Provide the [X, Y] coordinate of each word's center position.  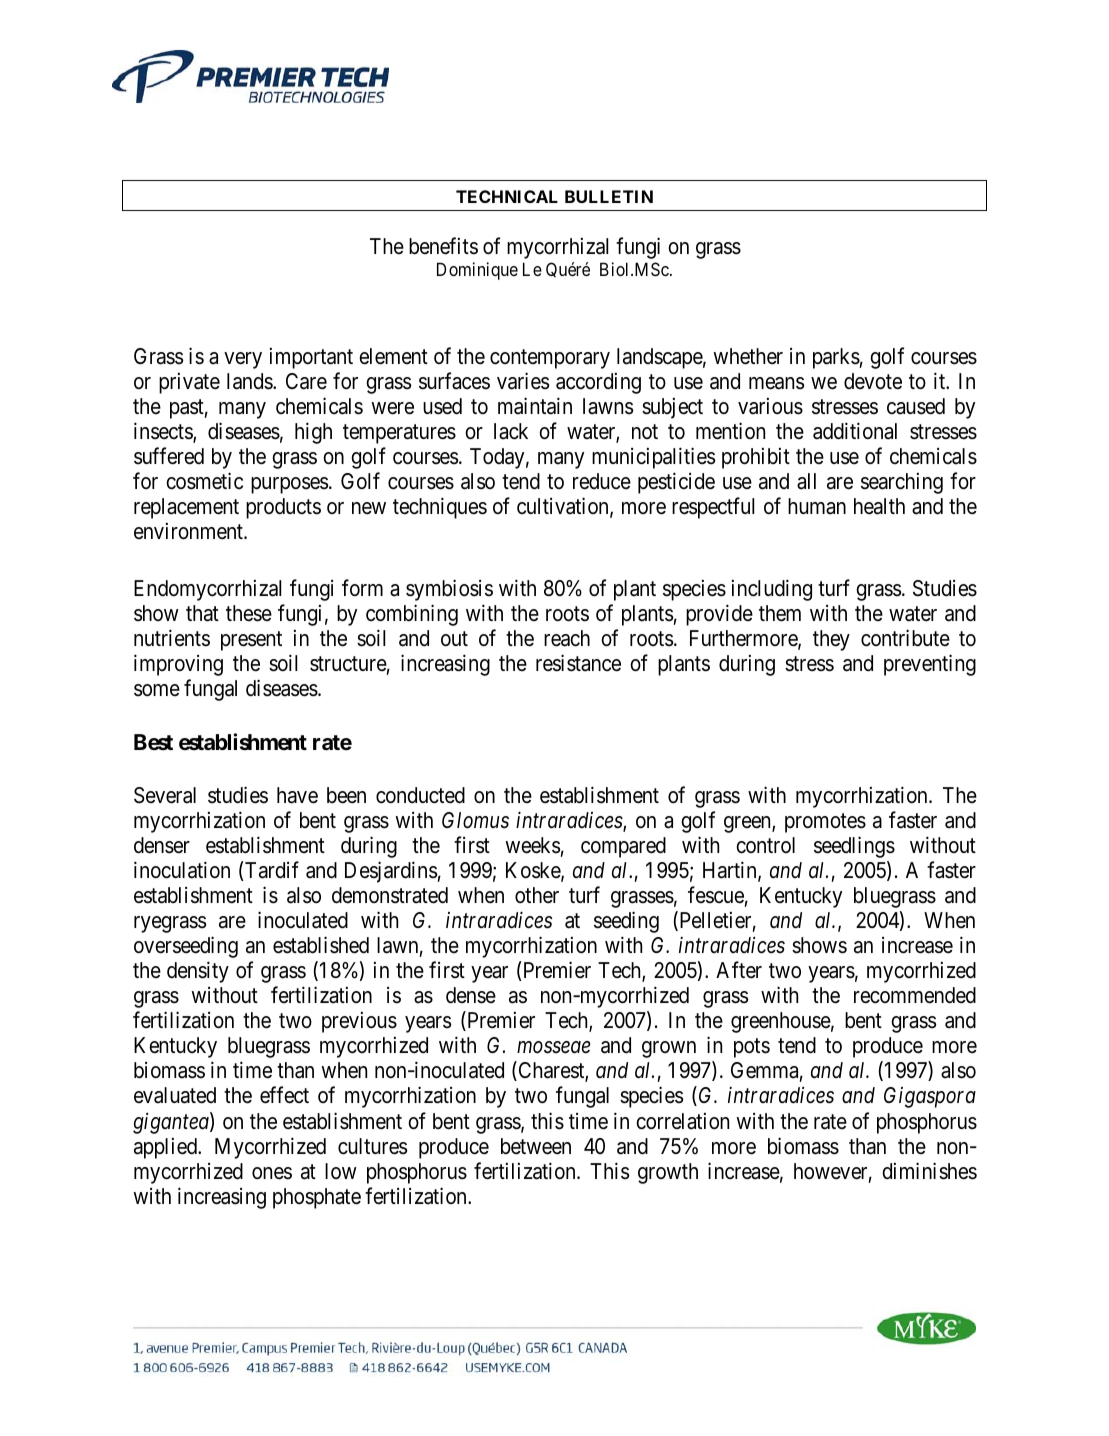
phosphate [317, 1198]
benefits [443, 246]
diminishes [929, 1171]
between [536, 1146]
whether [748, 356]
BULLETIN [609, 196]
